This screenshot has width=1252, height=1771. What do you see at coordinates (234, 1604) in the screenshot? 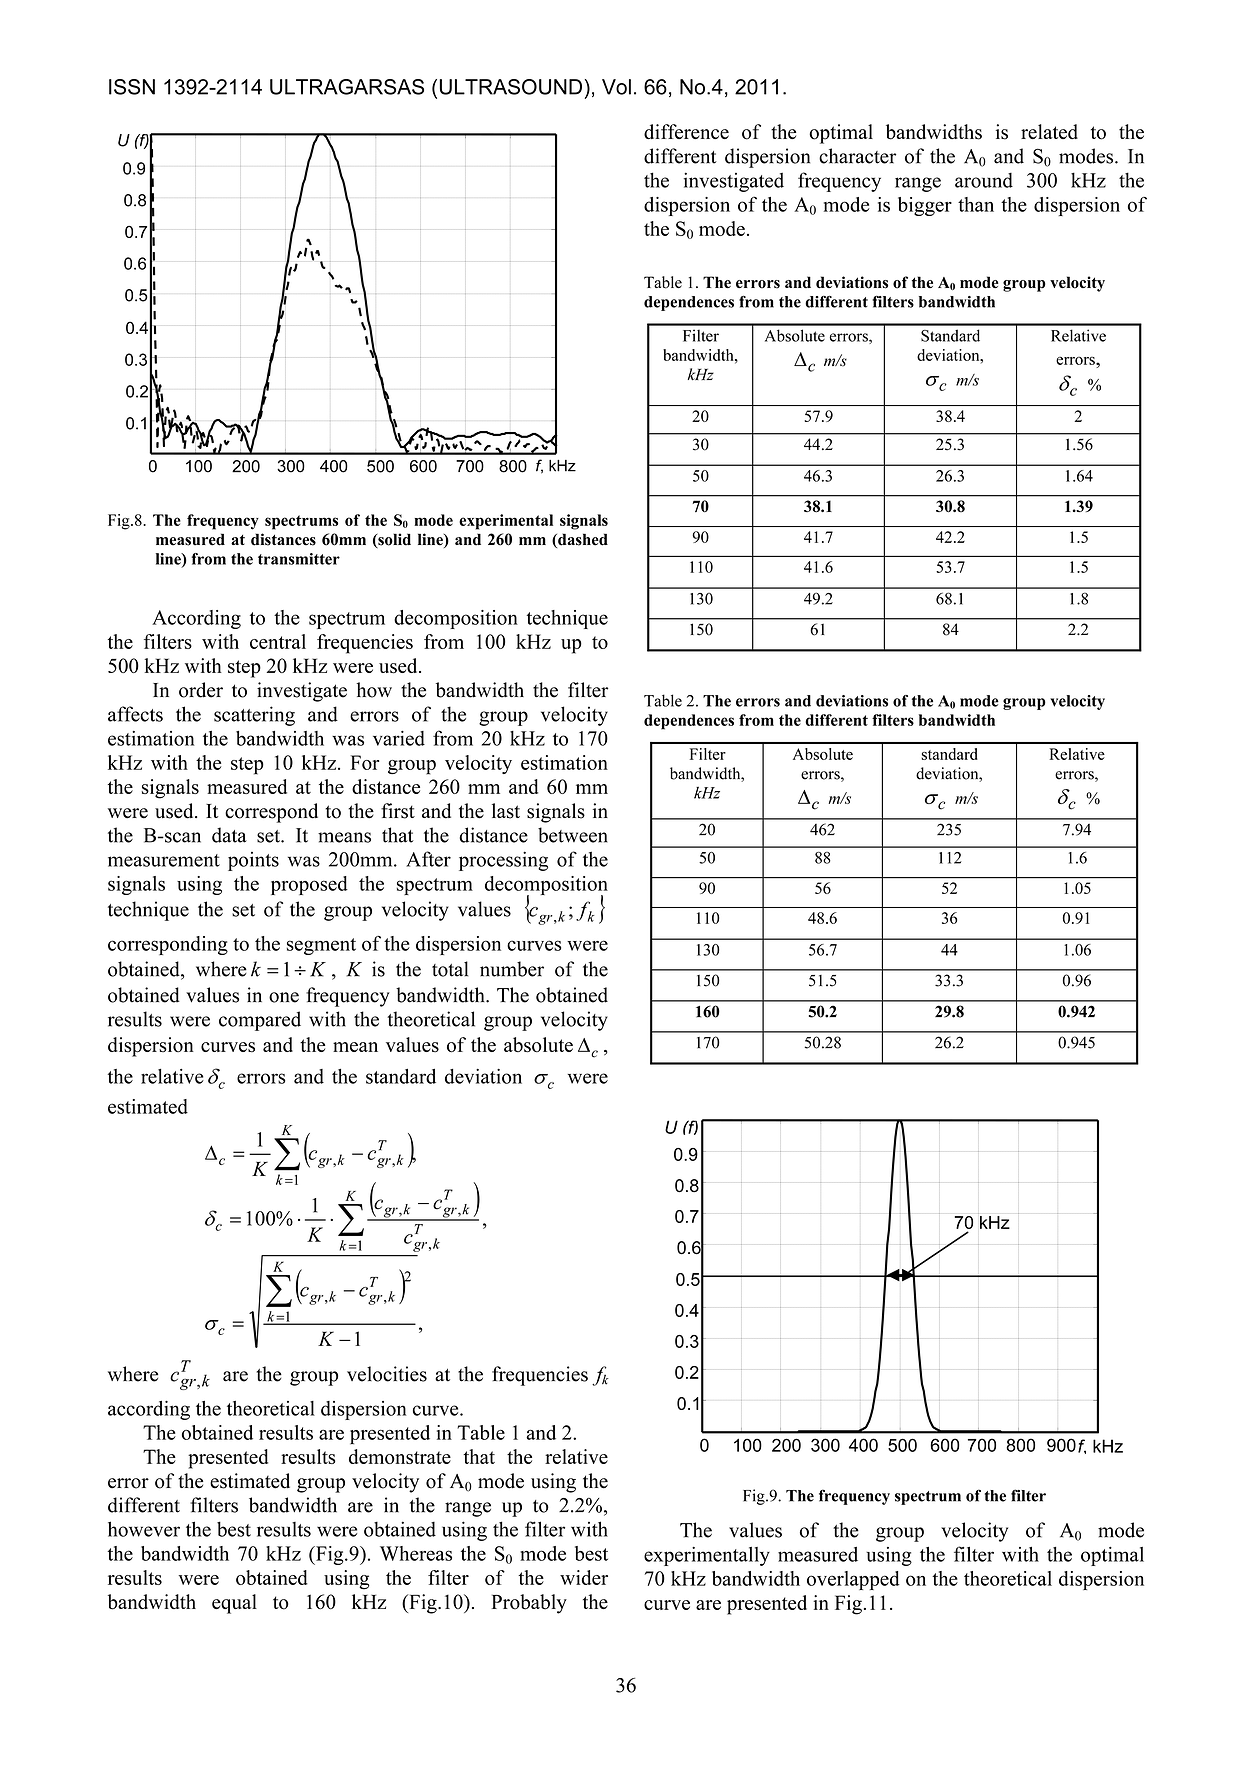
I see `equal` at bounding box center [234, 1604].
